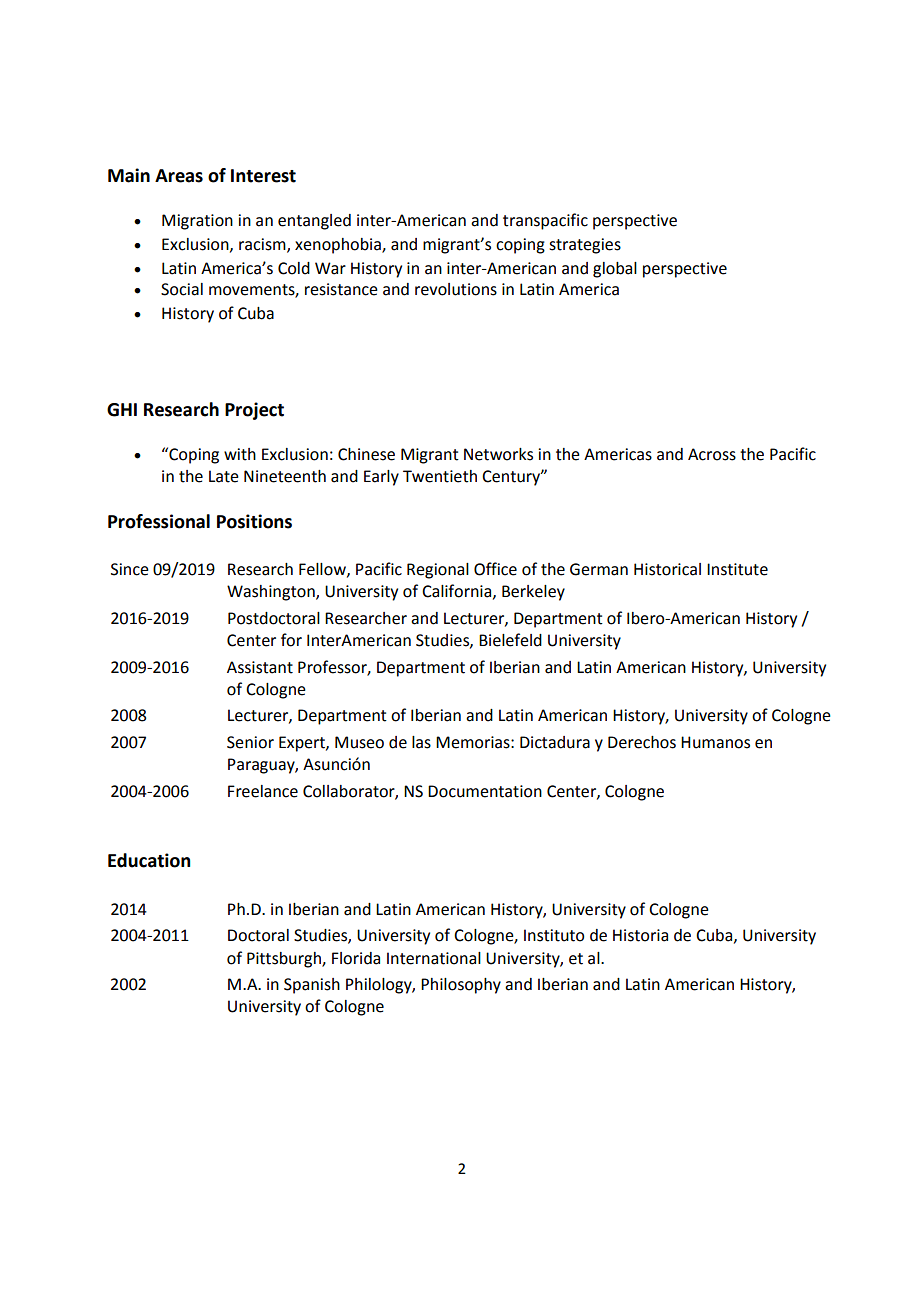 This document has height=1308, width=924. I want to click on strategies, so click(585, 246).
